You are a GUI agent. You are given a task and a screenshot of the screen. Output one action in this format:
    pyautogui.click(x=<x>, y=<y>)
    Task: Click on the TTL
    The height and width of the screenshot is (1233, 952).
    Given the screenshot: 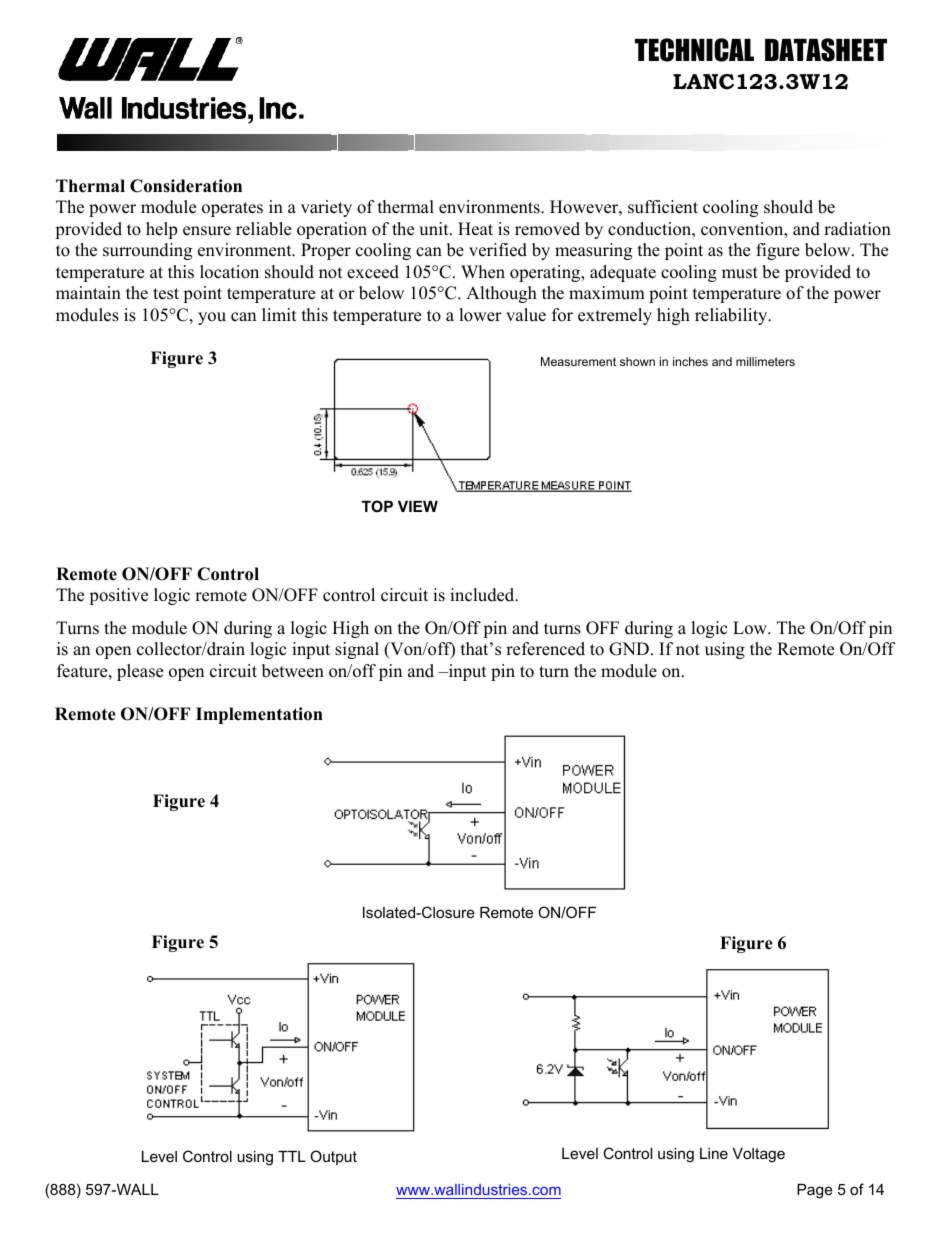 What is the action you would take?
    pyautogui.click(x=292, y=1156)
